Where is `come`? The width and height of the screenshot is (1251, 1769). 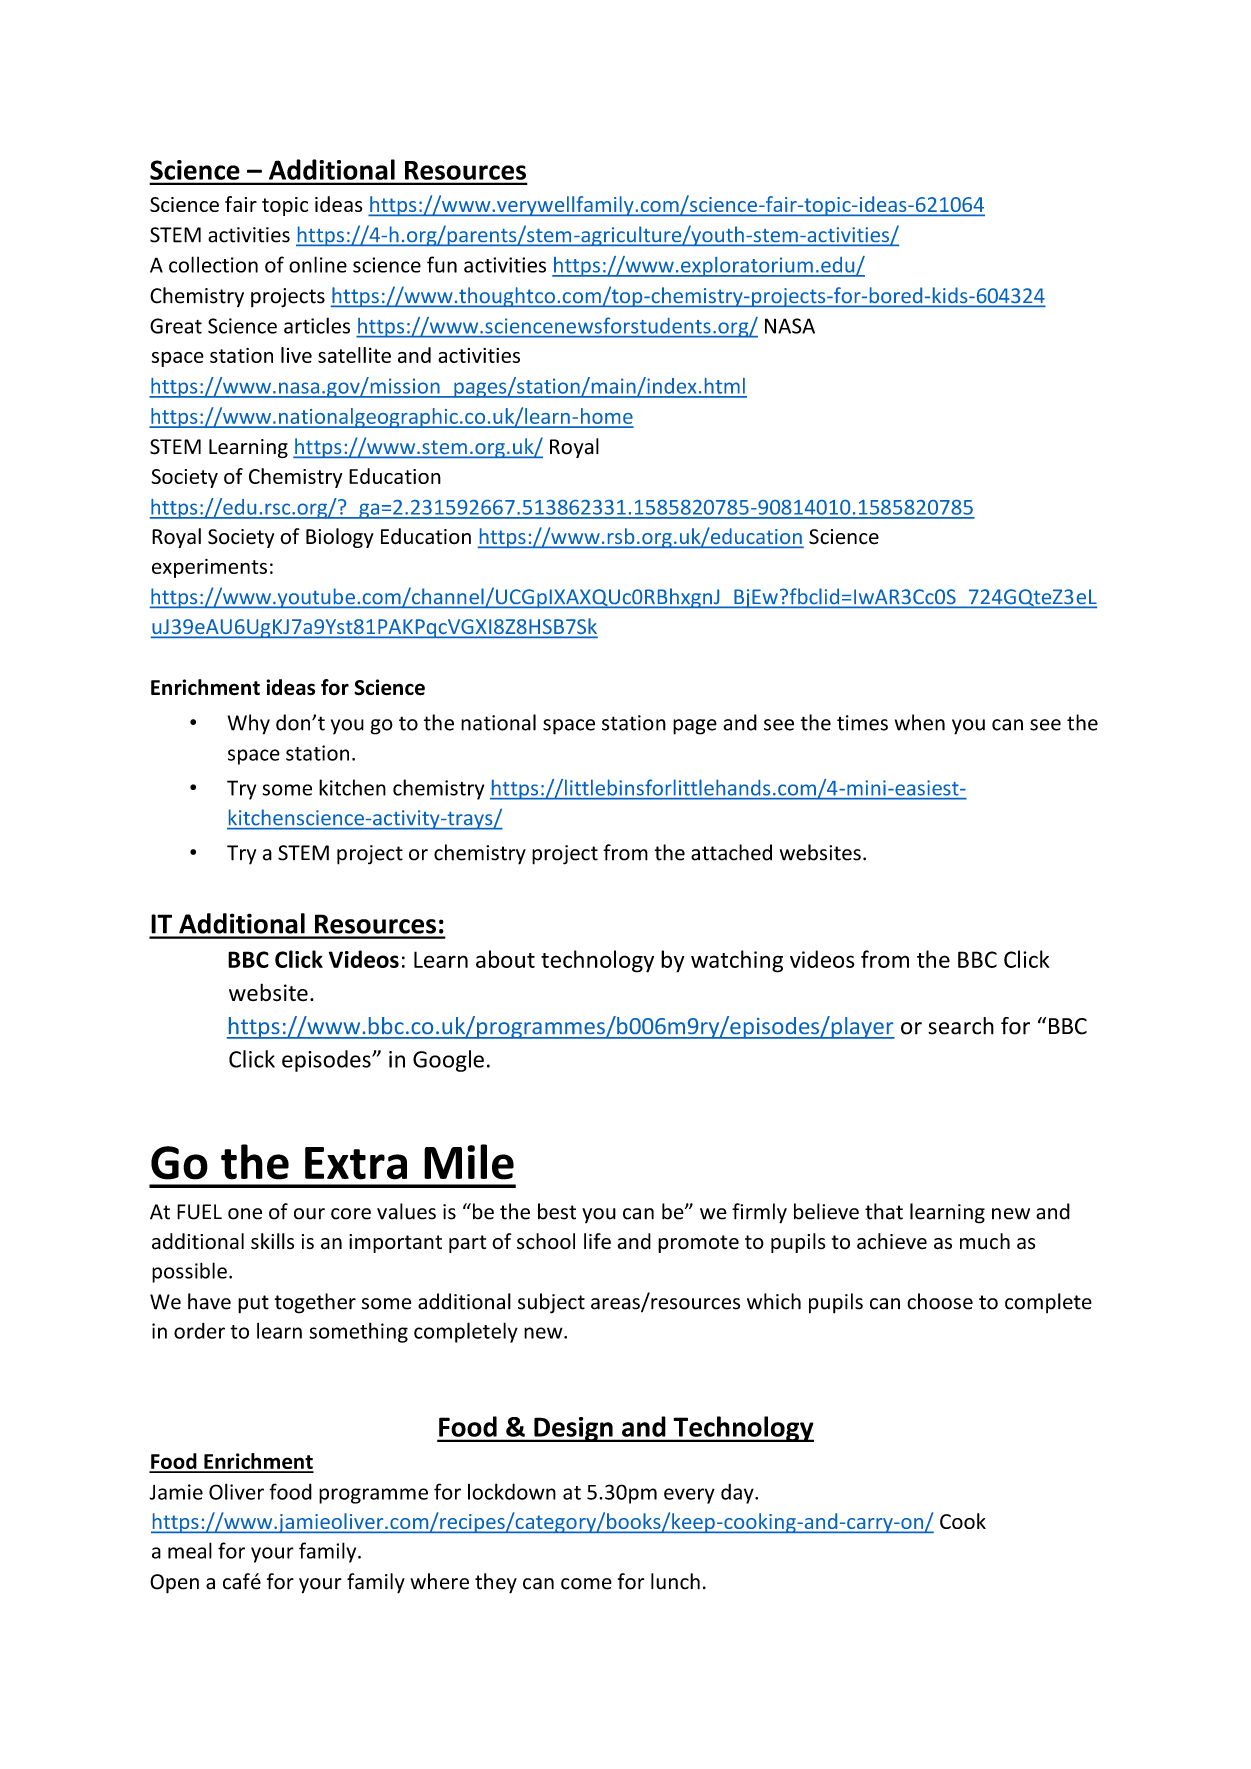
come is located at coordinates (586, 1584).
